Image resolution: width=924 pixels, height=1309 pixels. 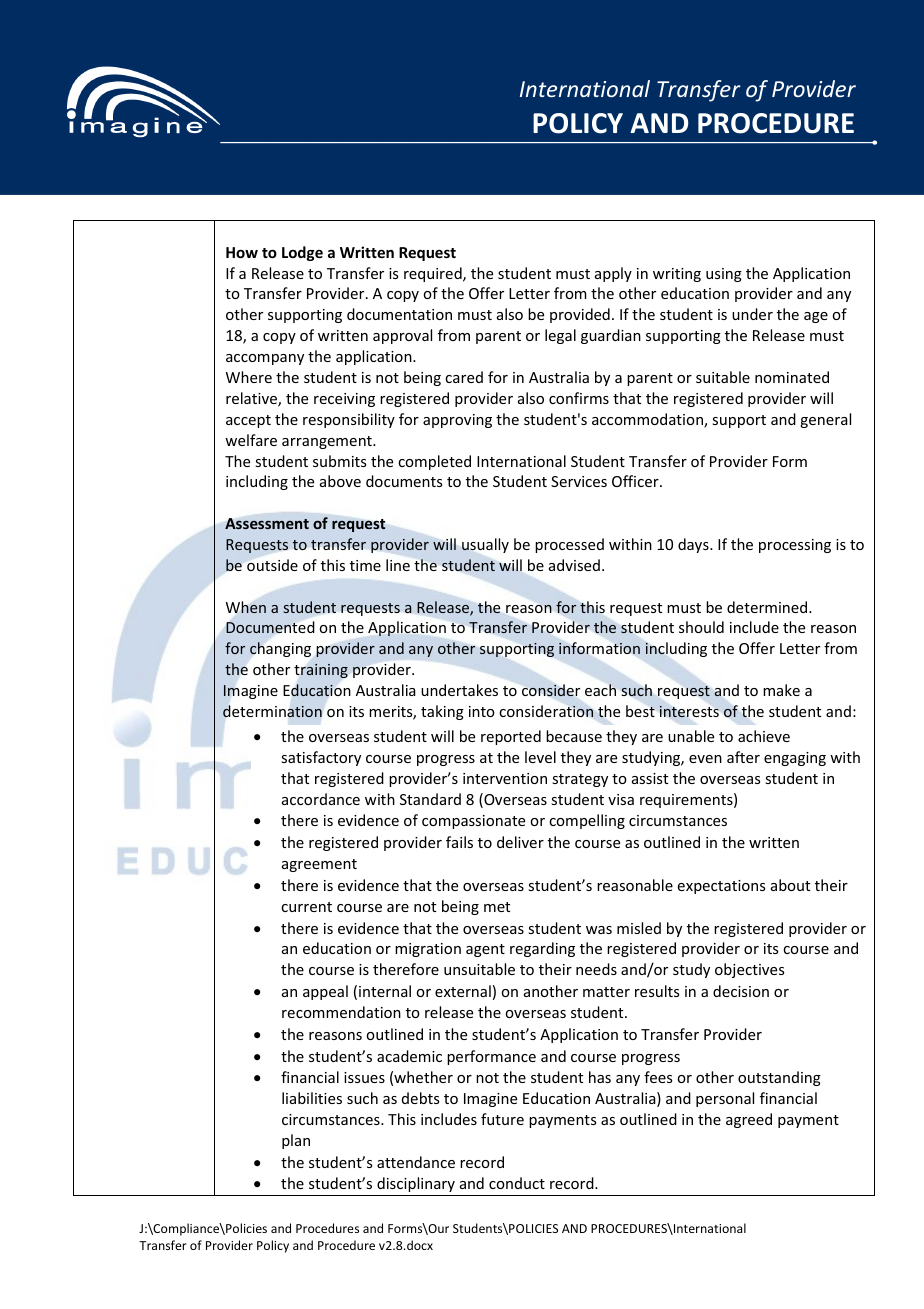 What do you see at coordinates (764, 736) in the document?
I see `achieve` at bounding box center [764, 736].
